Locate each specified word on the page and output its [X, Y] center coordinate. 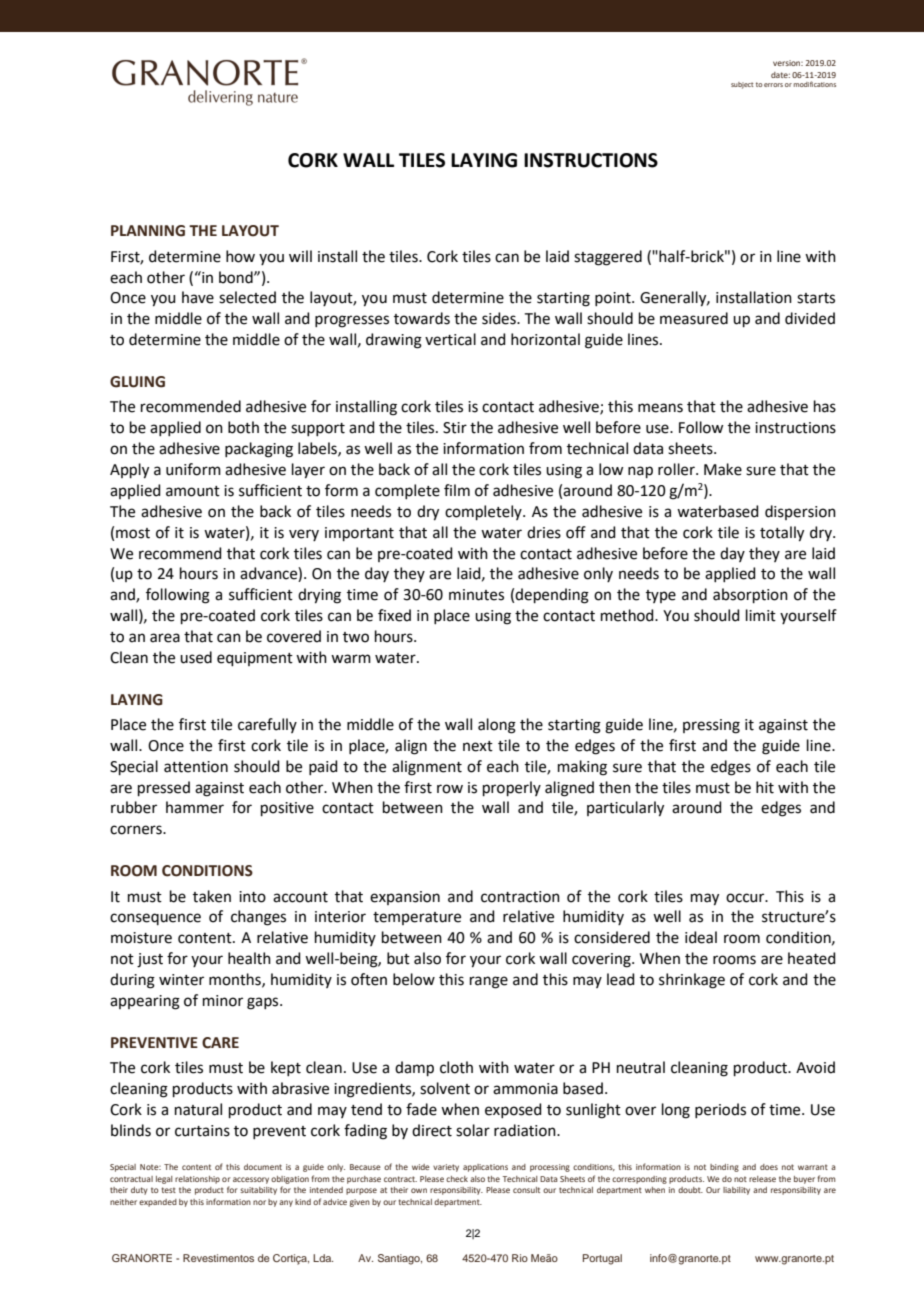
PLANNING [148, 231]
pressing [711, 726]
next [478, 746]
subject [742, 85]
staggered [608, 258]
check [457, 1179]
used [196, 657]
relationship [197, 1180]
